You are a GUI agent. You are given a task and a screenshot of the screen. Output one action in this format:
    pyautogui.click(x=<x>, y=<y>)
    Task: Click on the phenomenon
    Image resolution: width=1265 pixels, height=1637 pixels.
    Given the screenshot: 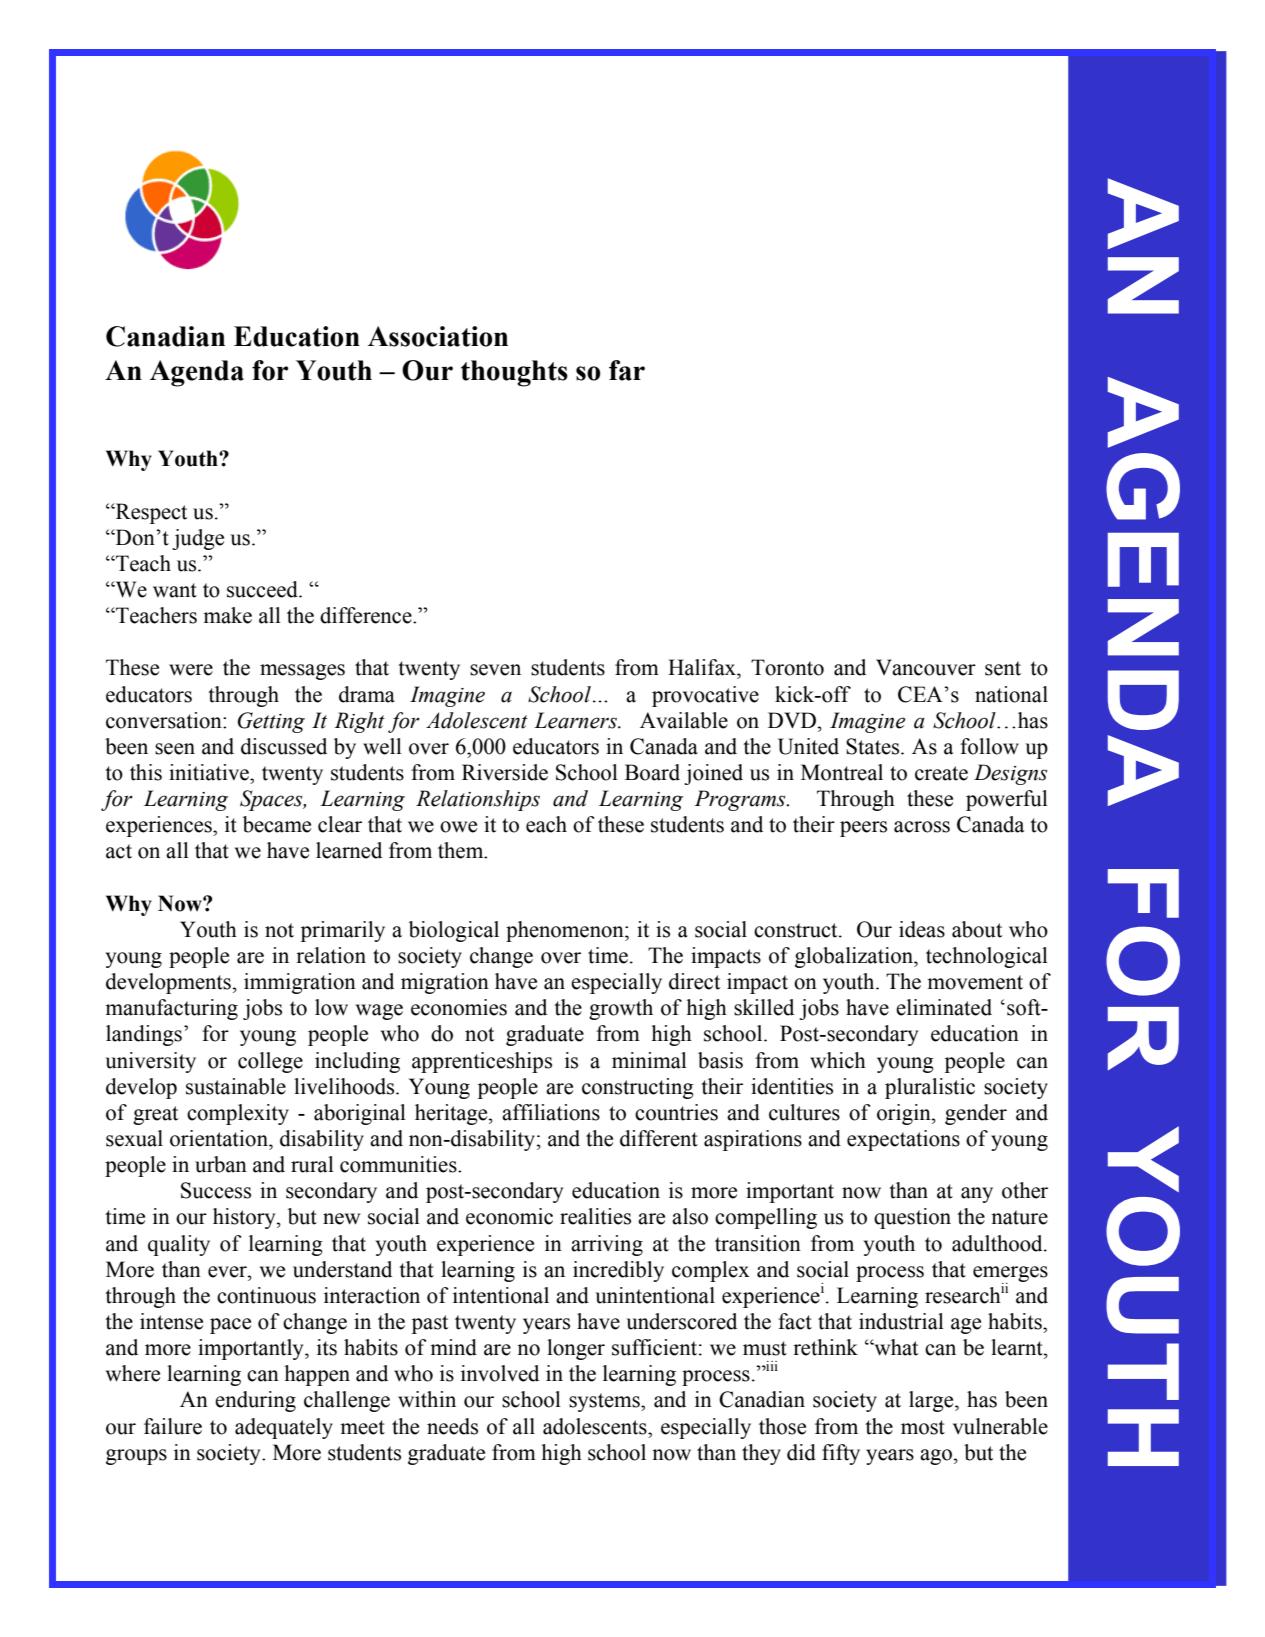 What is the action you would take?
    pyautogui.click(x=566, y=931)
